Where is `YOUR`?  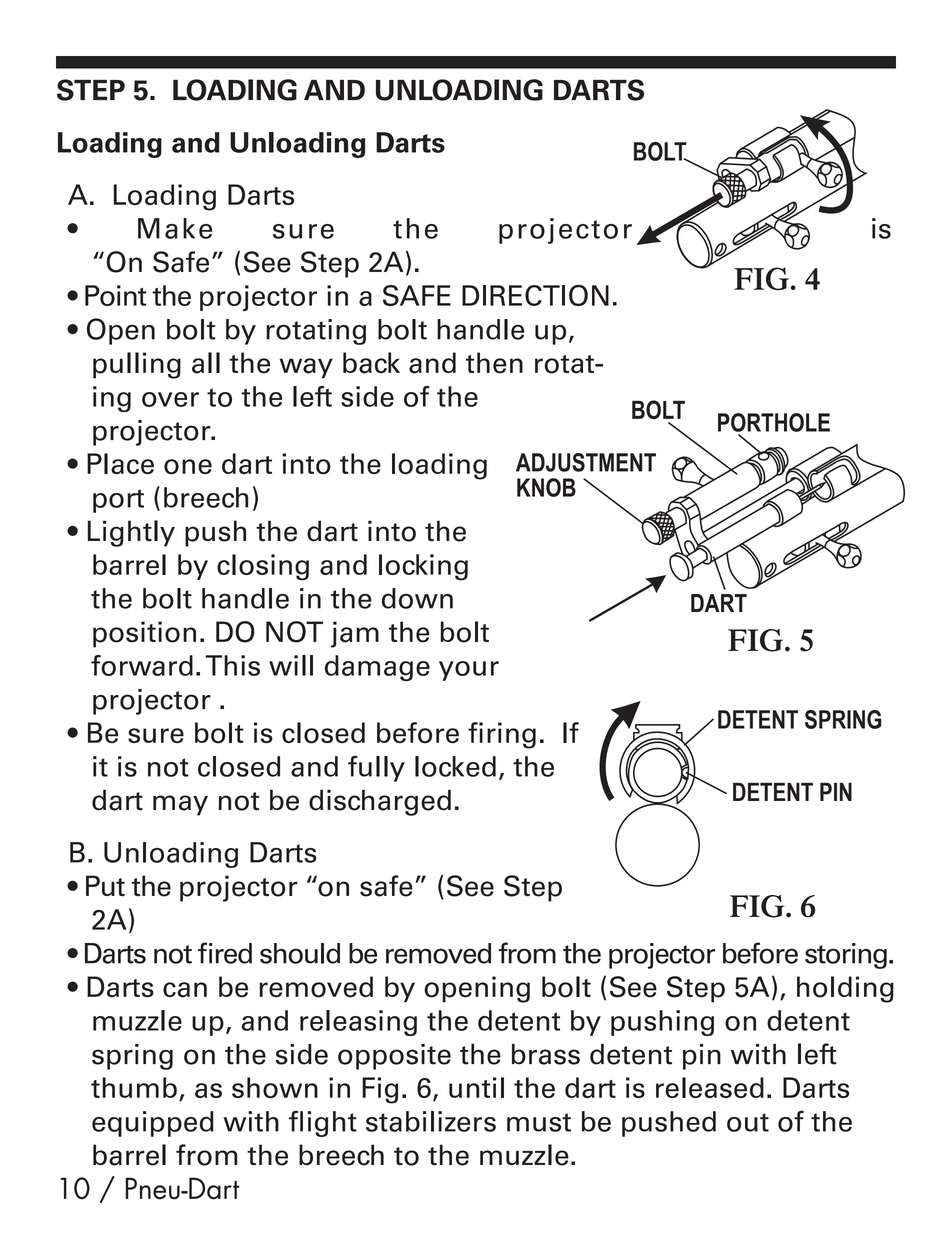
YOUR is located at coordinates (469, 671).
